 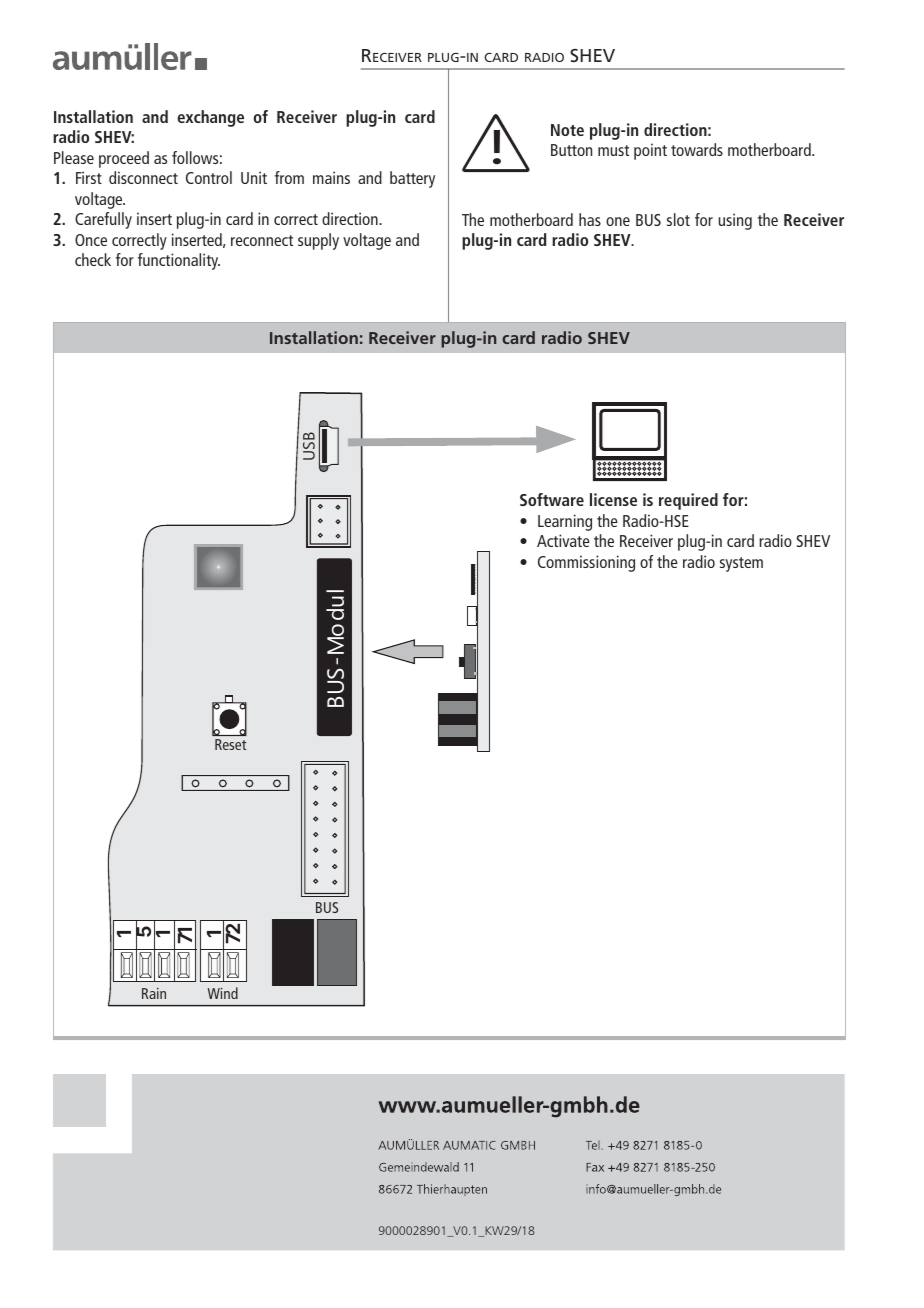 What do you see at coordinates (678, 219) in the screenshot?
I see `slot` at bounding box center [678, 219].
